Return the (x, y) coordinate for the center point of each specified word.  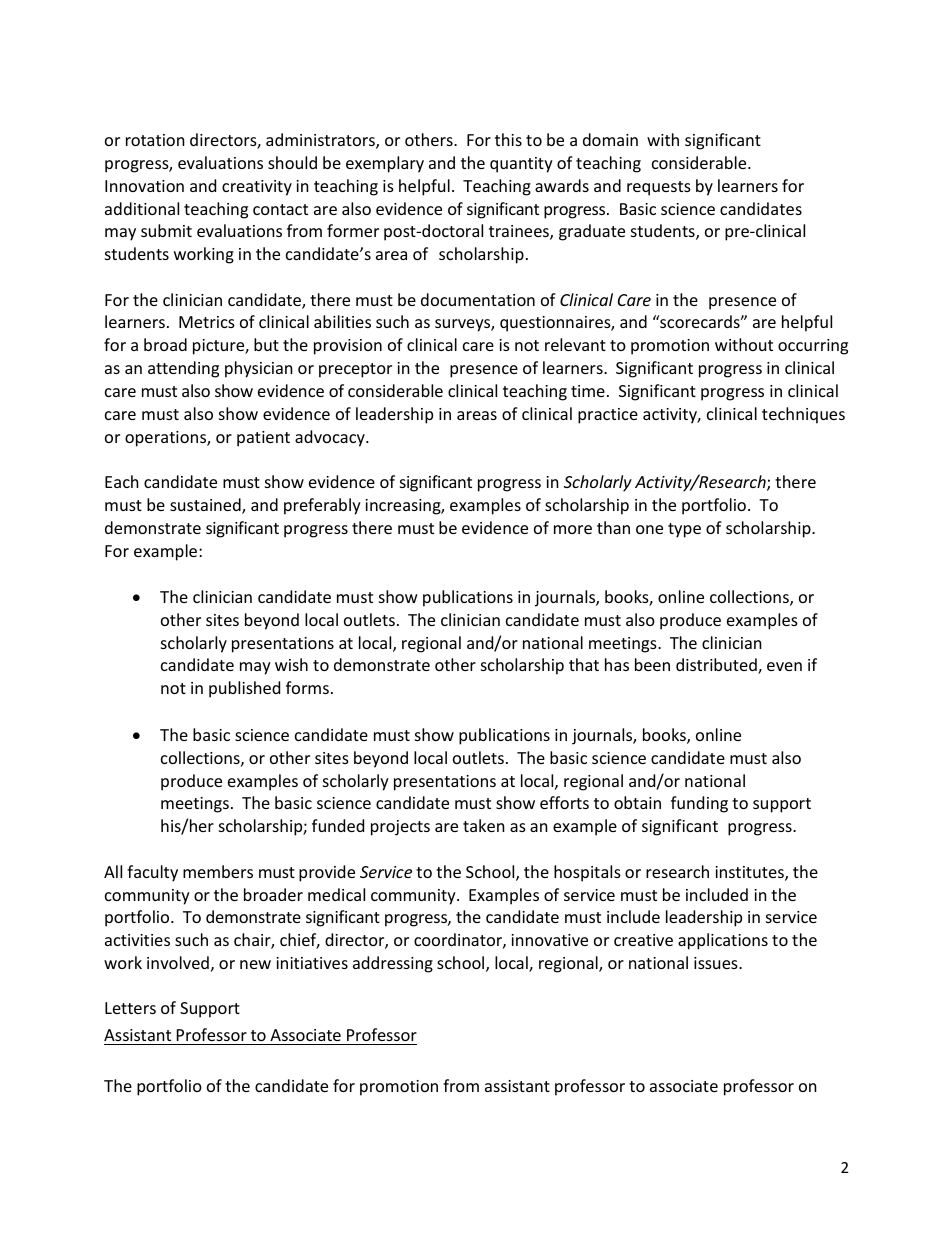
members (218, 871)
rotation (155, 140)
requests (659, 188)
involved (178, 962)
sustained (206, 506)
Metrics (207, 322)
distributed (717, 666)
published (244, 689)
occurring (813, 347)
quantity (521, 165)
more (573, 529)
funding (699, 804)
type (684, 530)
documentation (478, 299)
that (584, 664)
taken (484, 825)
